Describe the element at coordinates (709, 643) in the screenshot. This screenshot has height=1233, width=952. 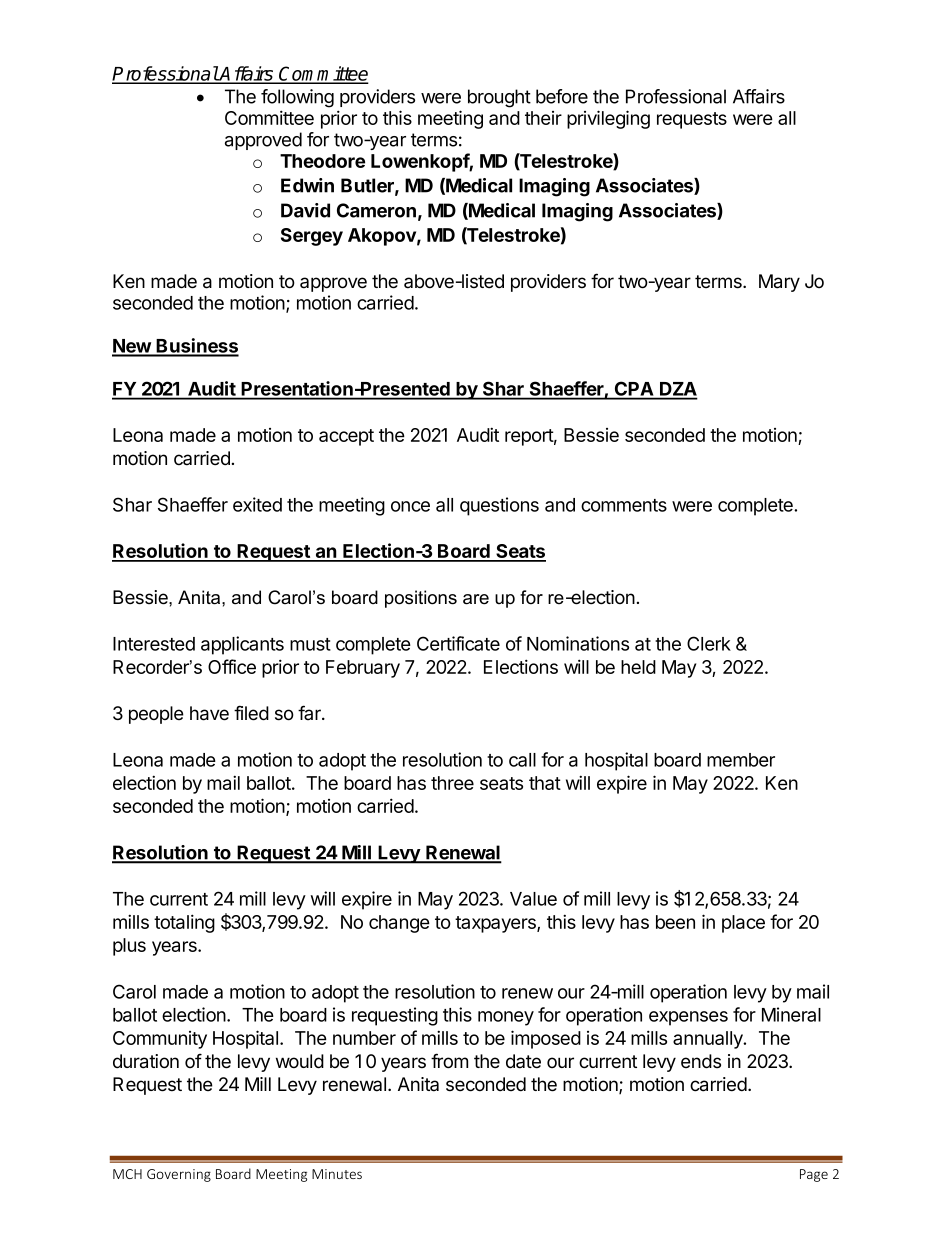
I see `Clerk` at that location.
